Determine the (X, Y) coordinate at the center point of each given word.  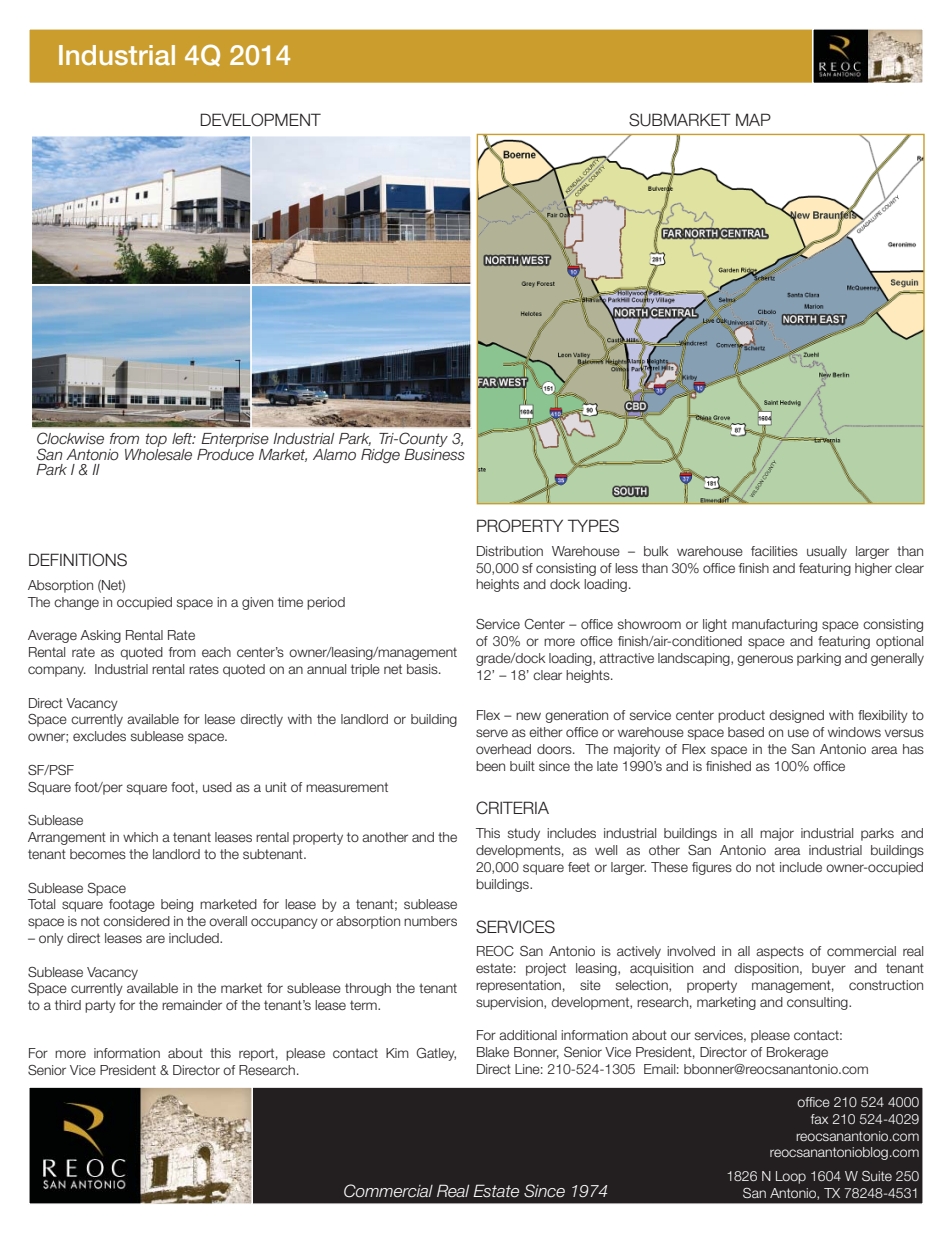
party (100, 1006)
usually (827, 552)
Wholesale (158, 453)
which (140, 837)
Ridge (380, 456)
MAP (753, 119)
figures (712, 868)
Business (434, 453)
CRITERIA (512, 808)
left (183, 439)
